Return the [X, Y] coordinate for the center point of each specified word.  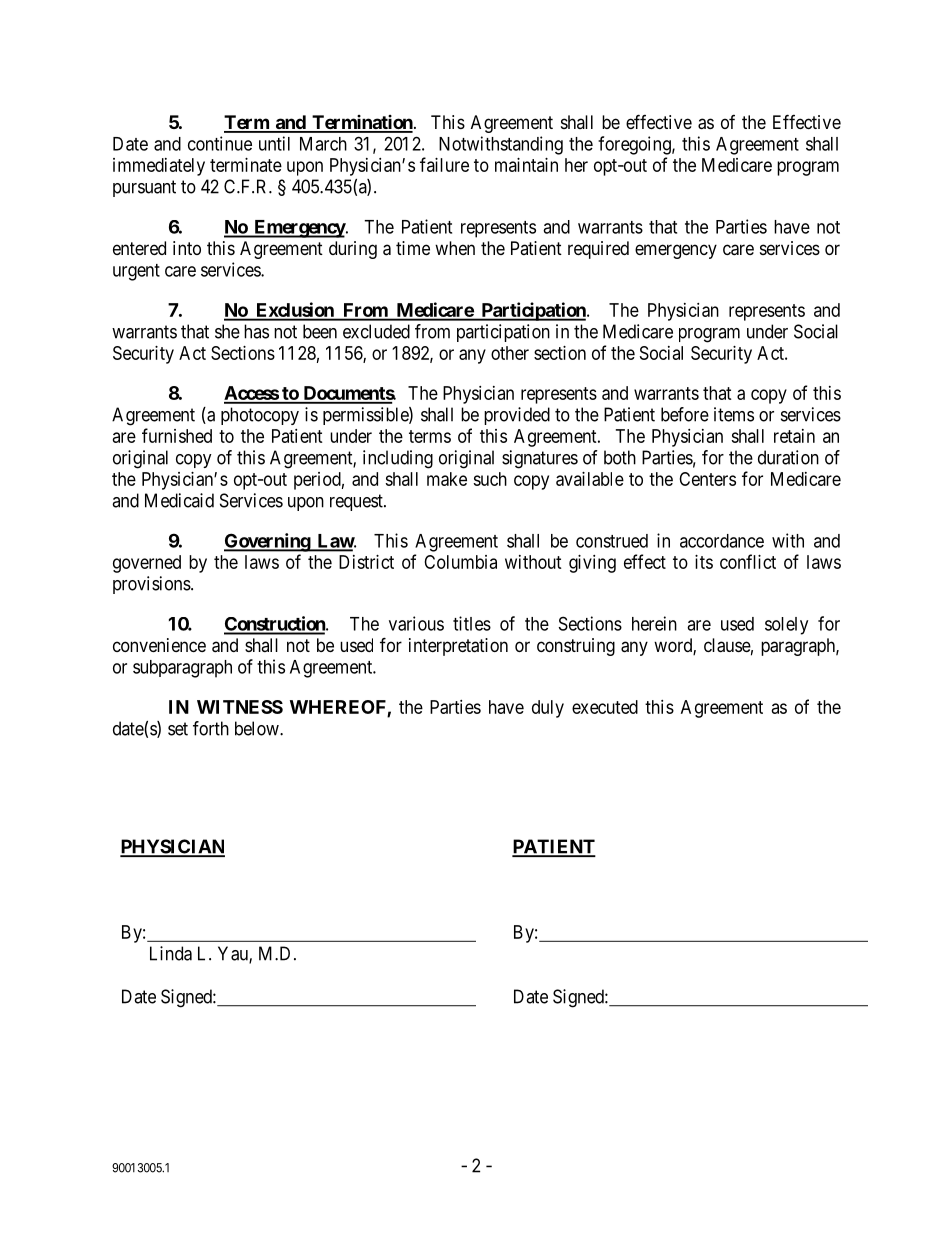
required [598, 250]
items [734, 414]
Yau [234, 954]
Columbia [460, 562]
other [510, 353]
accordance [722, 541]
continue [220, 143]
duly [548, 709]
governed [147, 564]
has [256, 331]
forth [211, 728]
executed [605, 707]
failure [444, 164]
